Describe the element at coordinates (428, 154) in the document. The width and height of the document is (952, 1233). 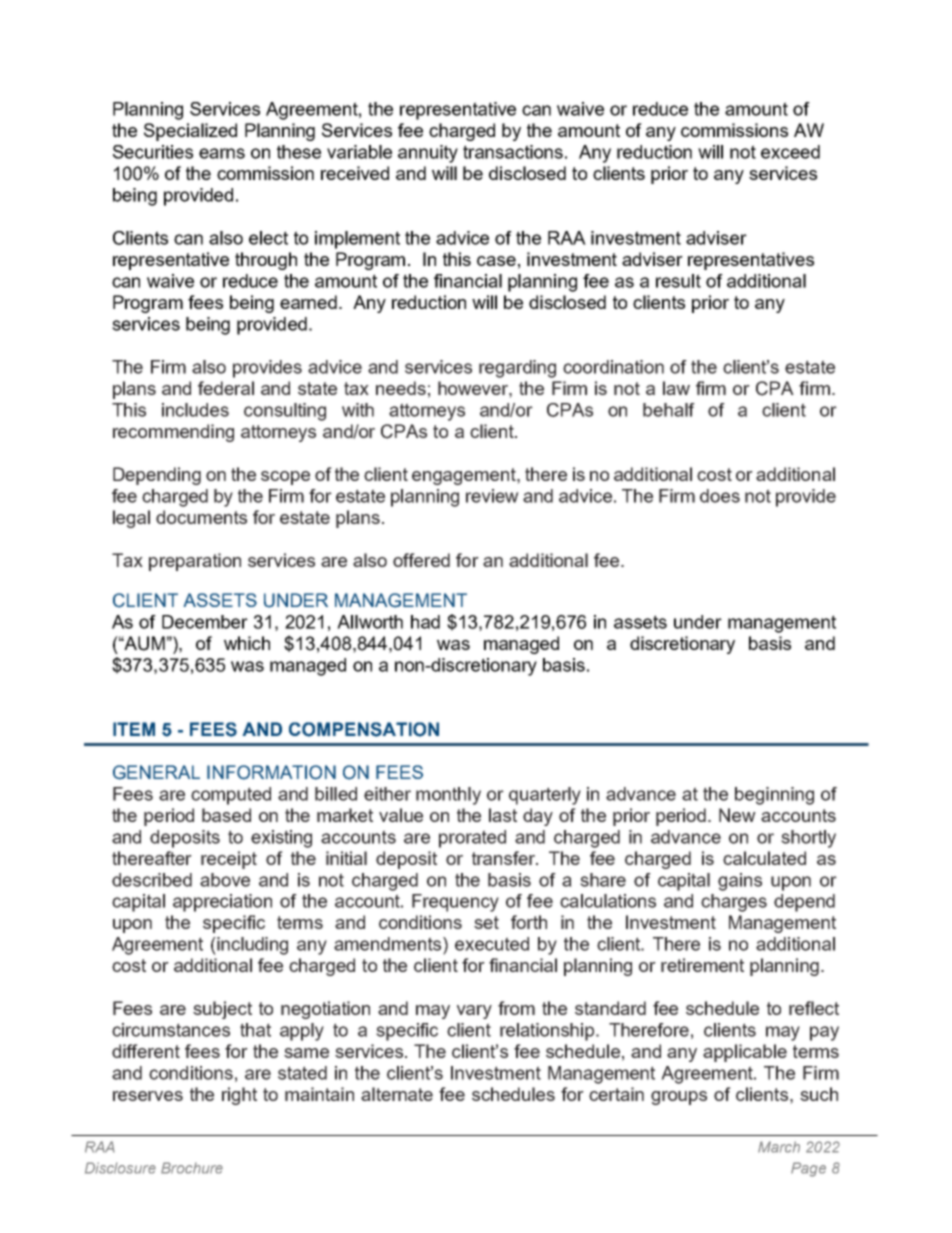
I see `annuity` at that location.
